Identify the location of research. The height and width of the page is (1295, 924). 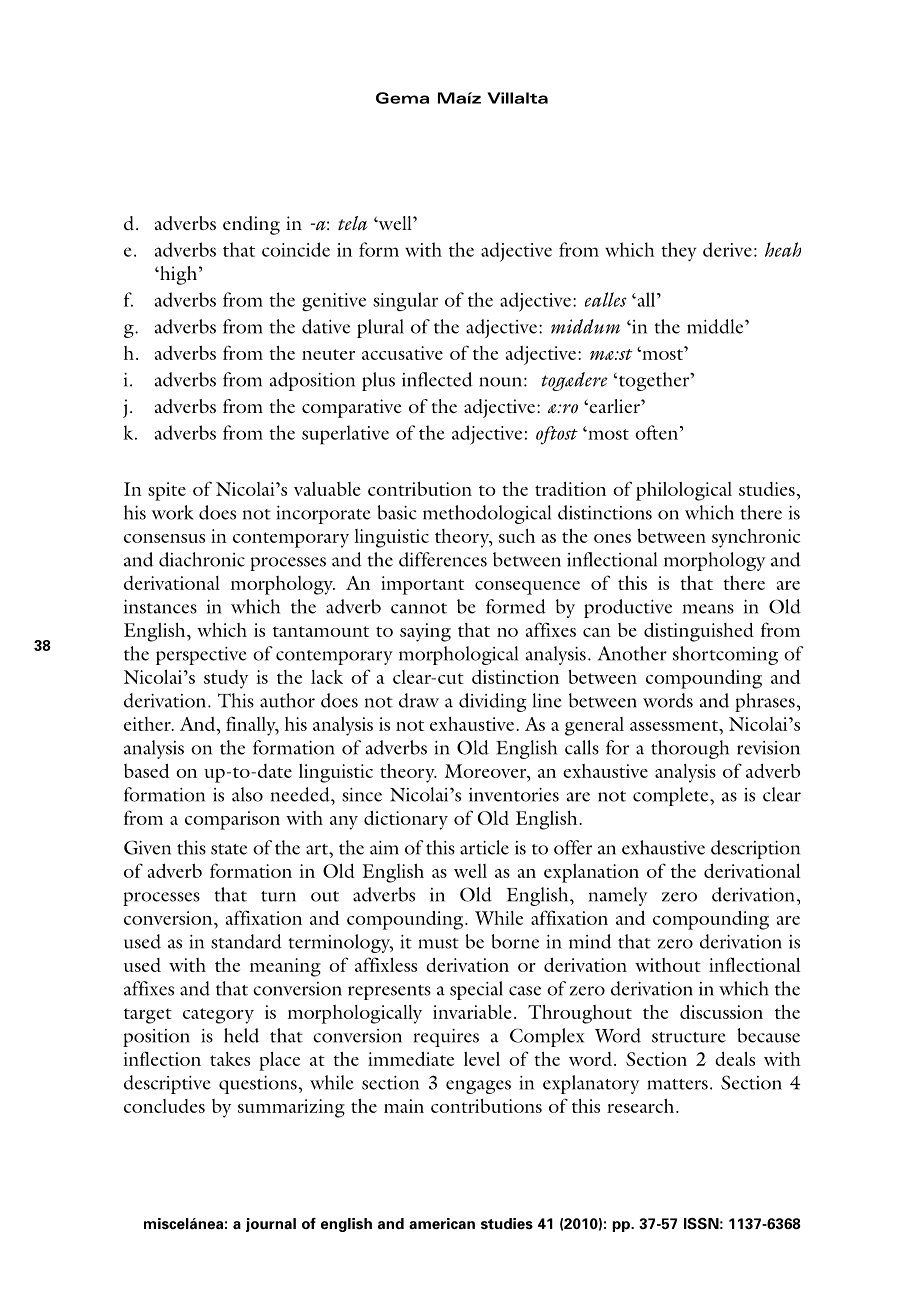
(642, 1106).
